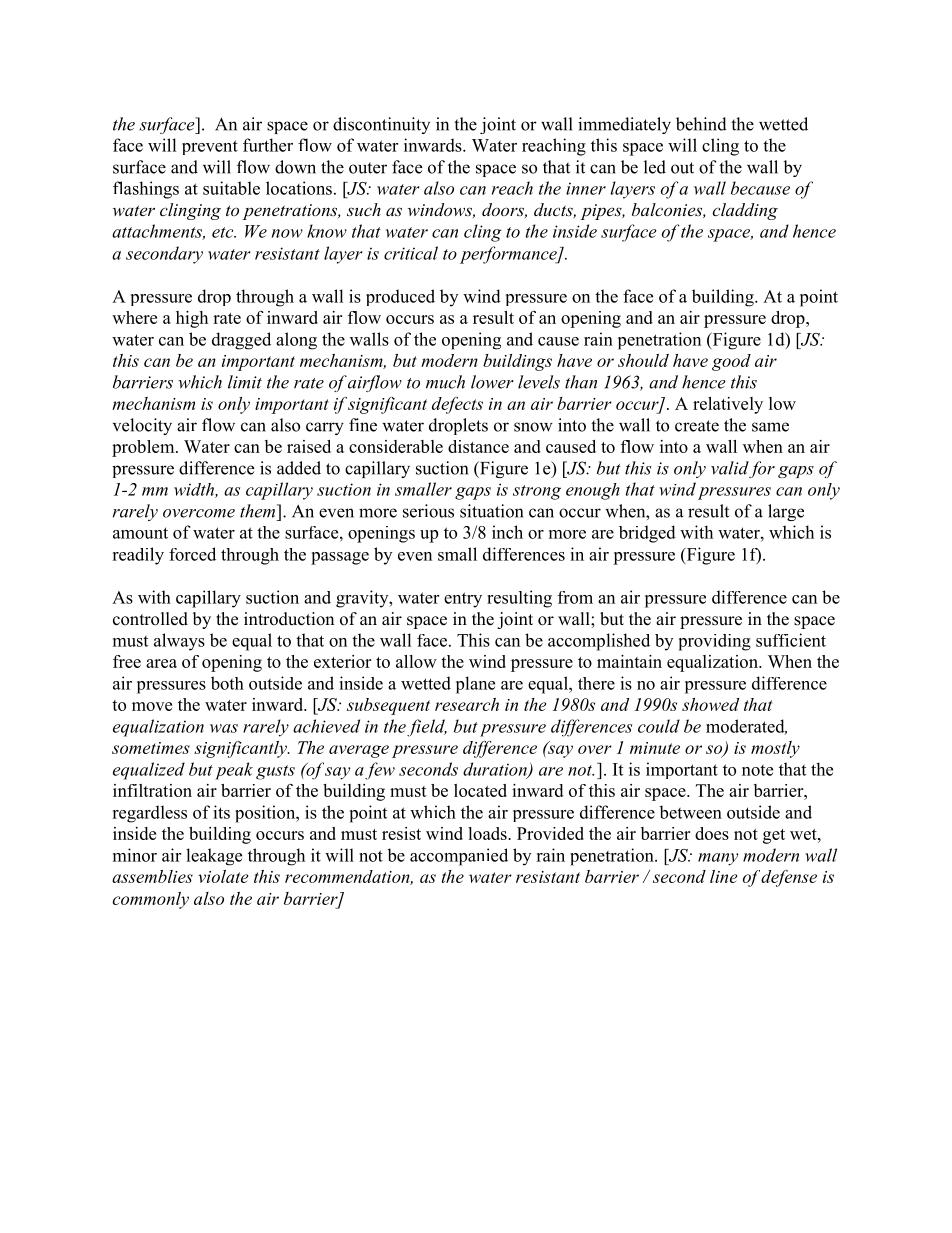  What do you see at coordinates (381, 125) in the page?
I see `discontinuity` at bounding box center [381, 125].
